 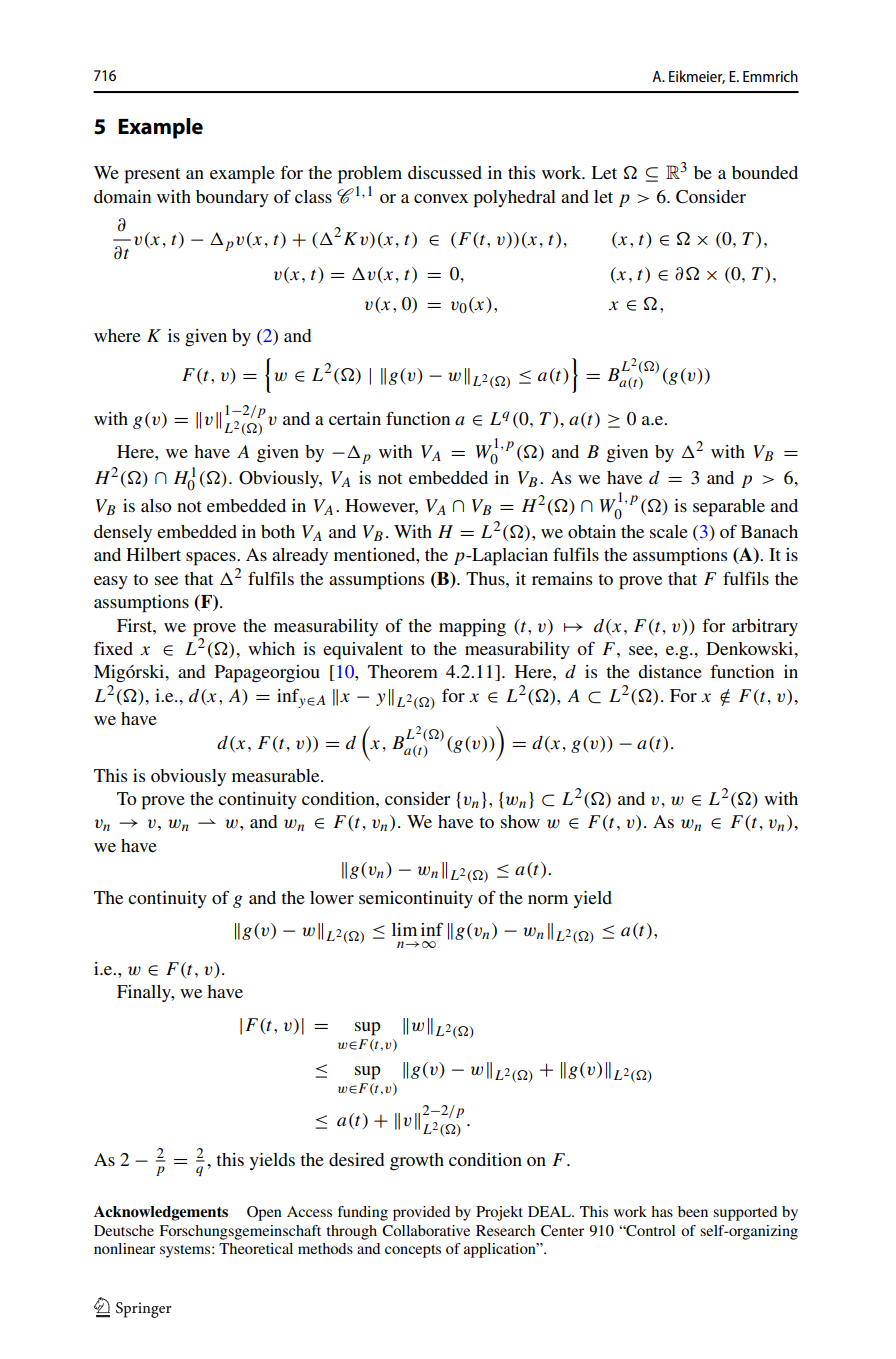 I want to click on provided, so click(x=421, y=1213).
